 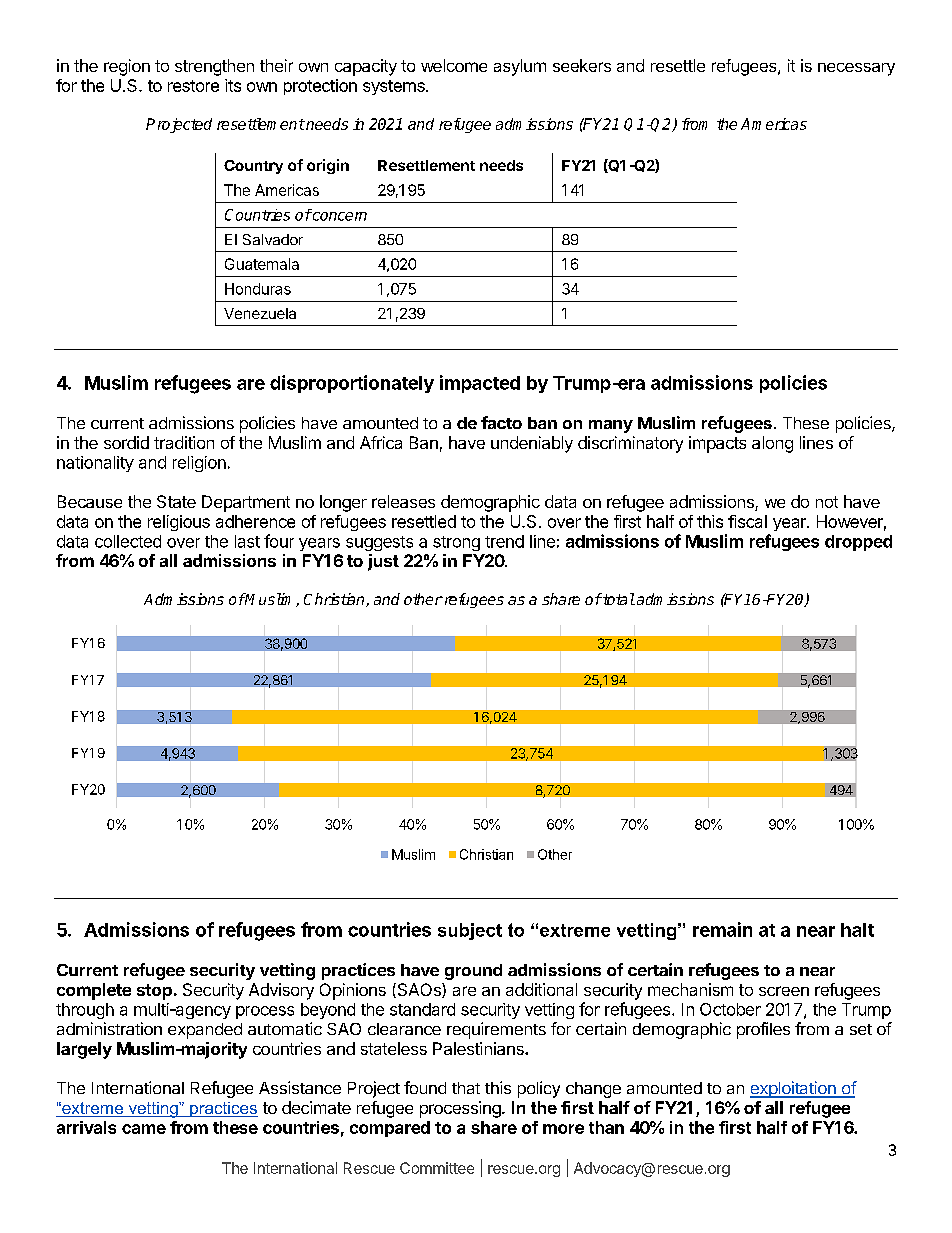 What do you see at coordinates (193, 86) in the screenshot?
I see `restore` at bounding box center [193, 86].
